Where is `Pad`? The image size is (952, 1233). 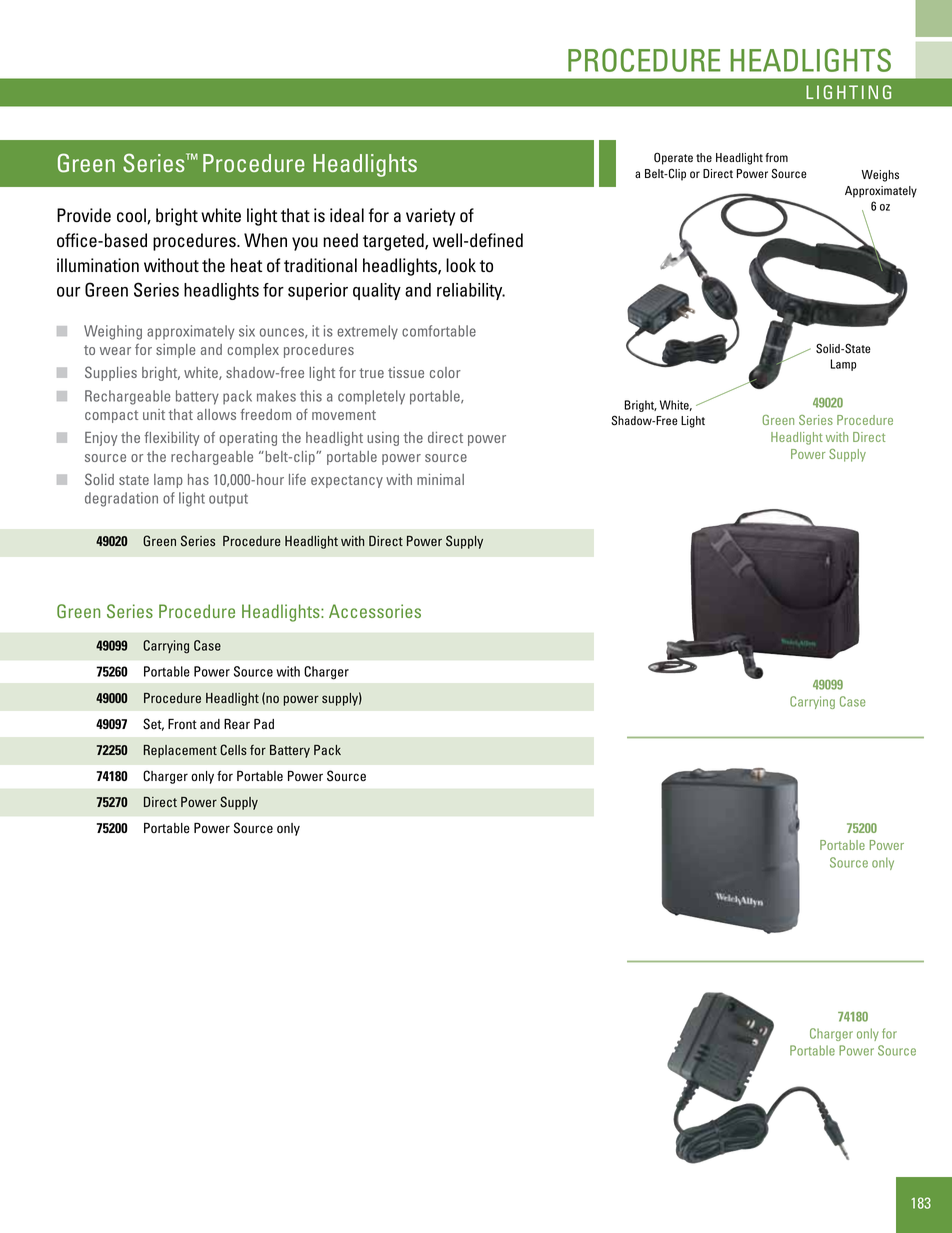
Pad is located at coordinates (264, 724).
